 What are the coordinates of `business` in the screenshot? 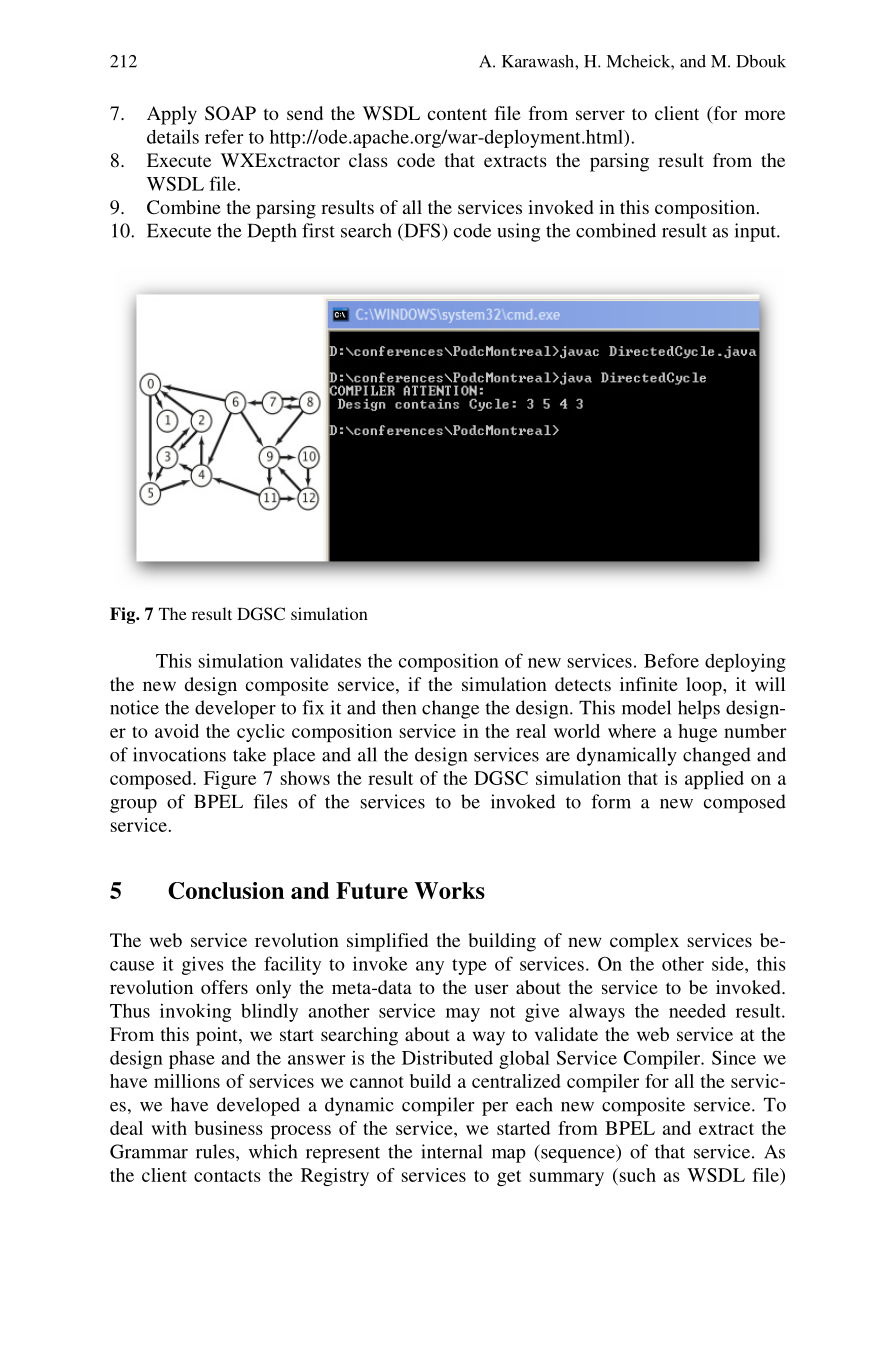 It's located at (228, 1128).
